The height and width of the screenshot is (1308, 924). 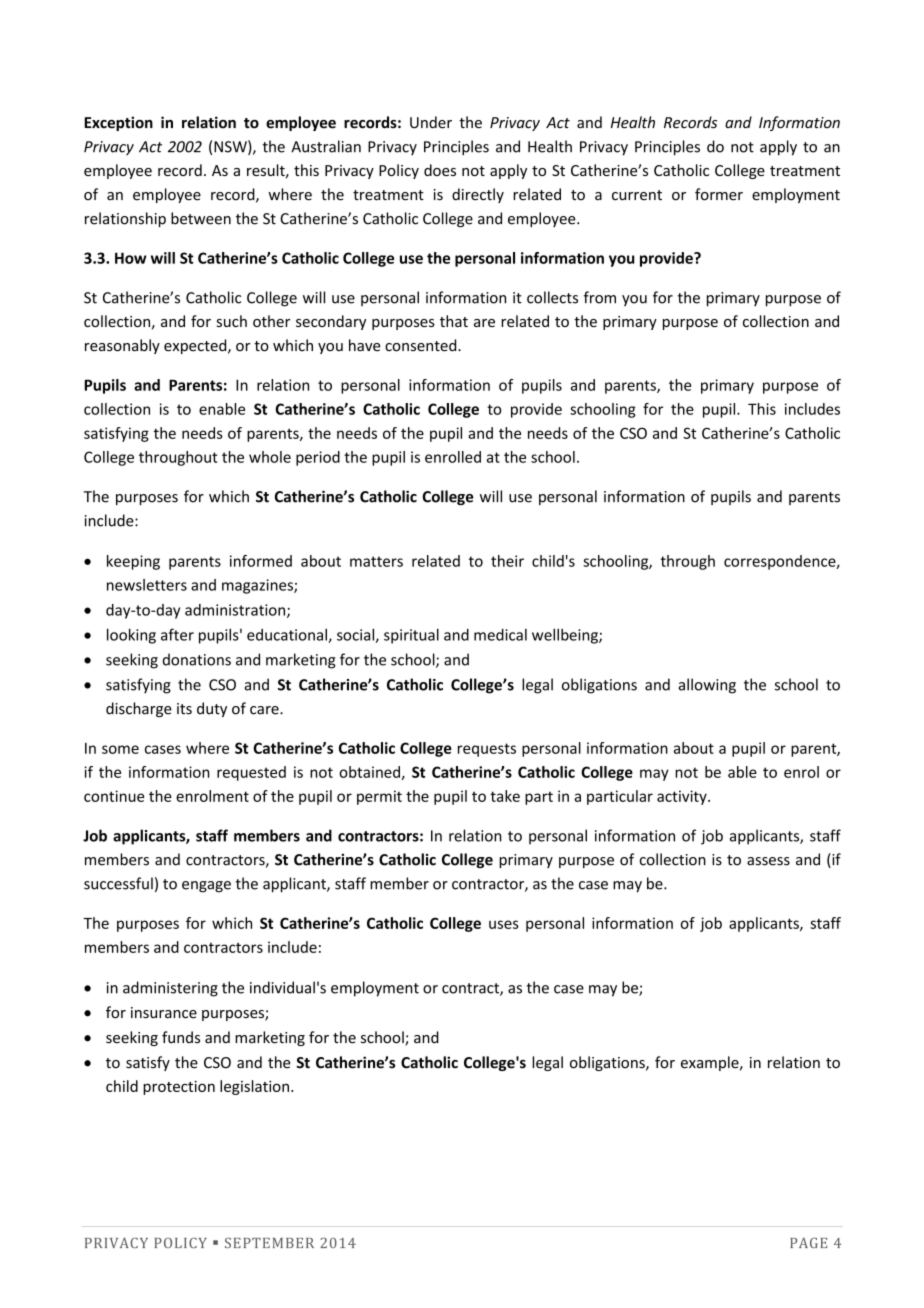 I want to click on does, so click(x=440, y=170).
